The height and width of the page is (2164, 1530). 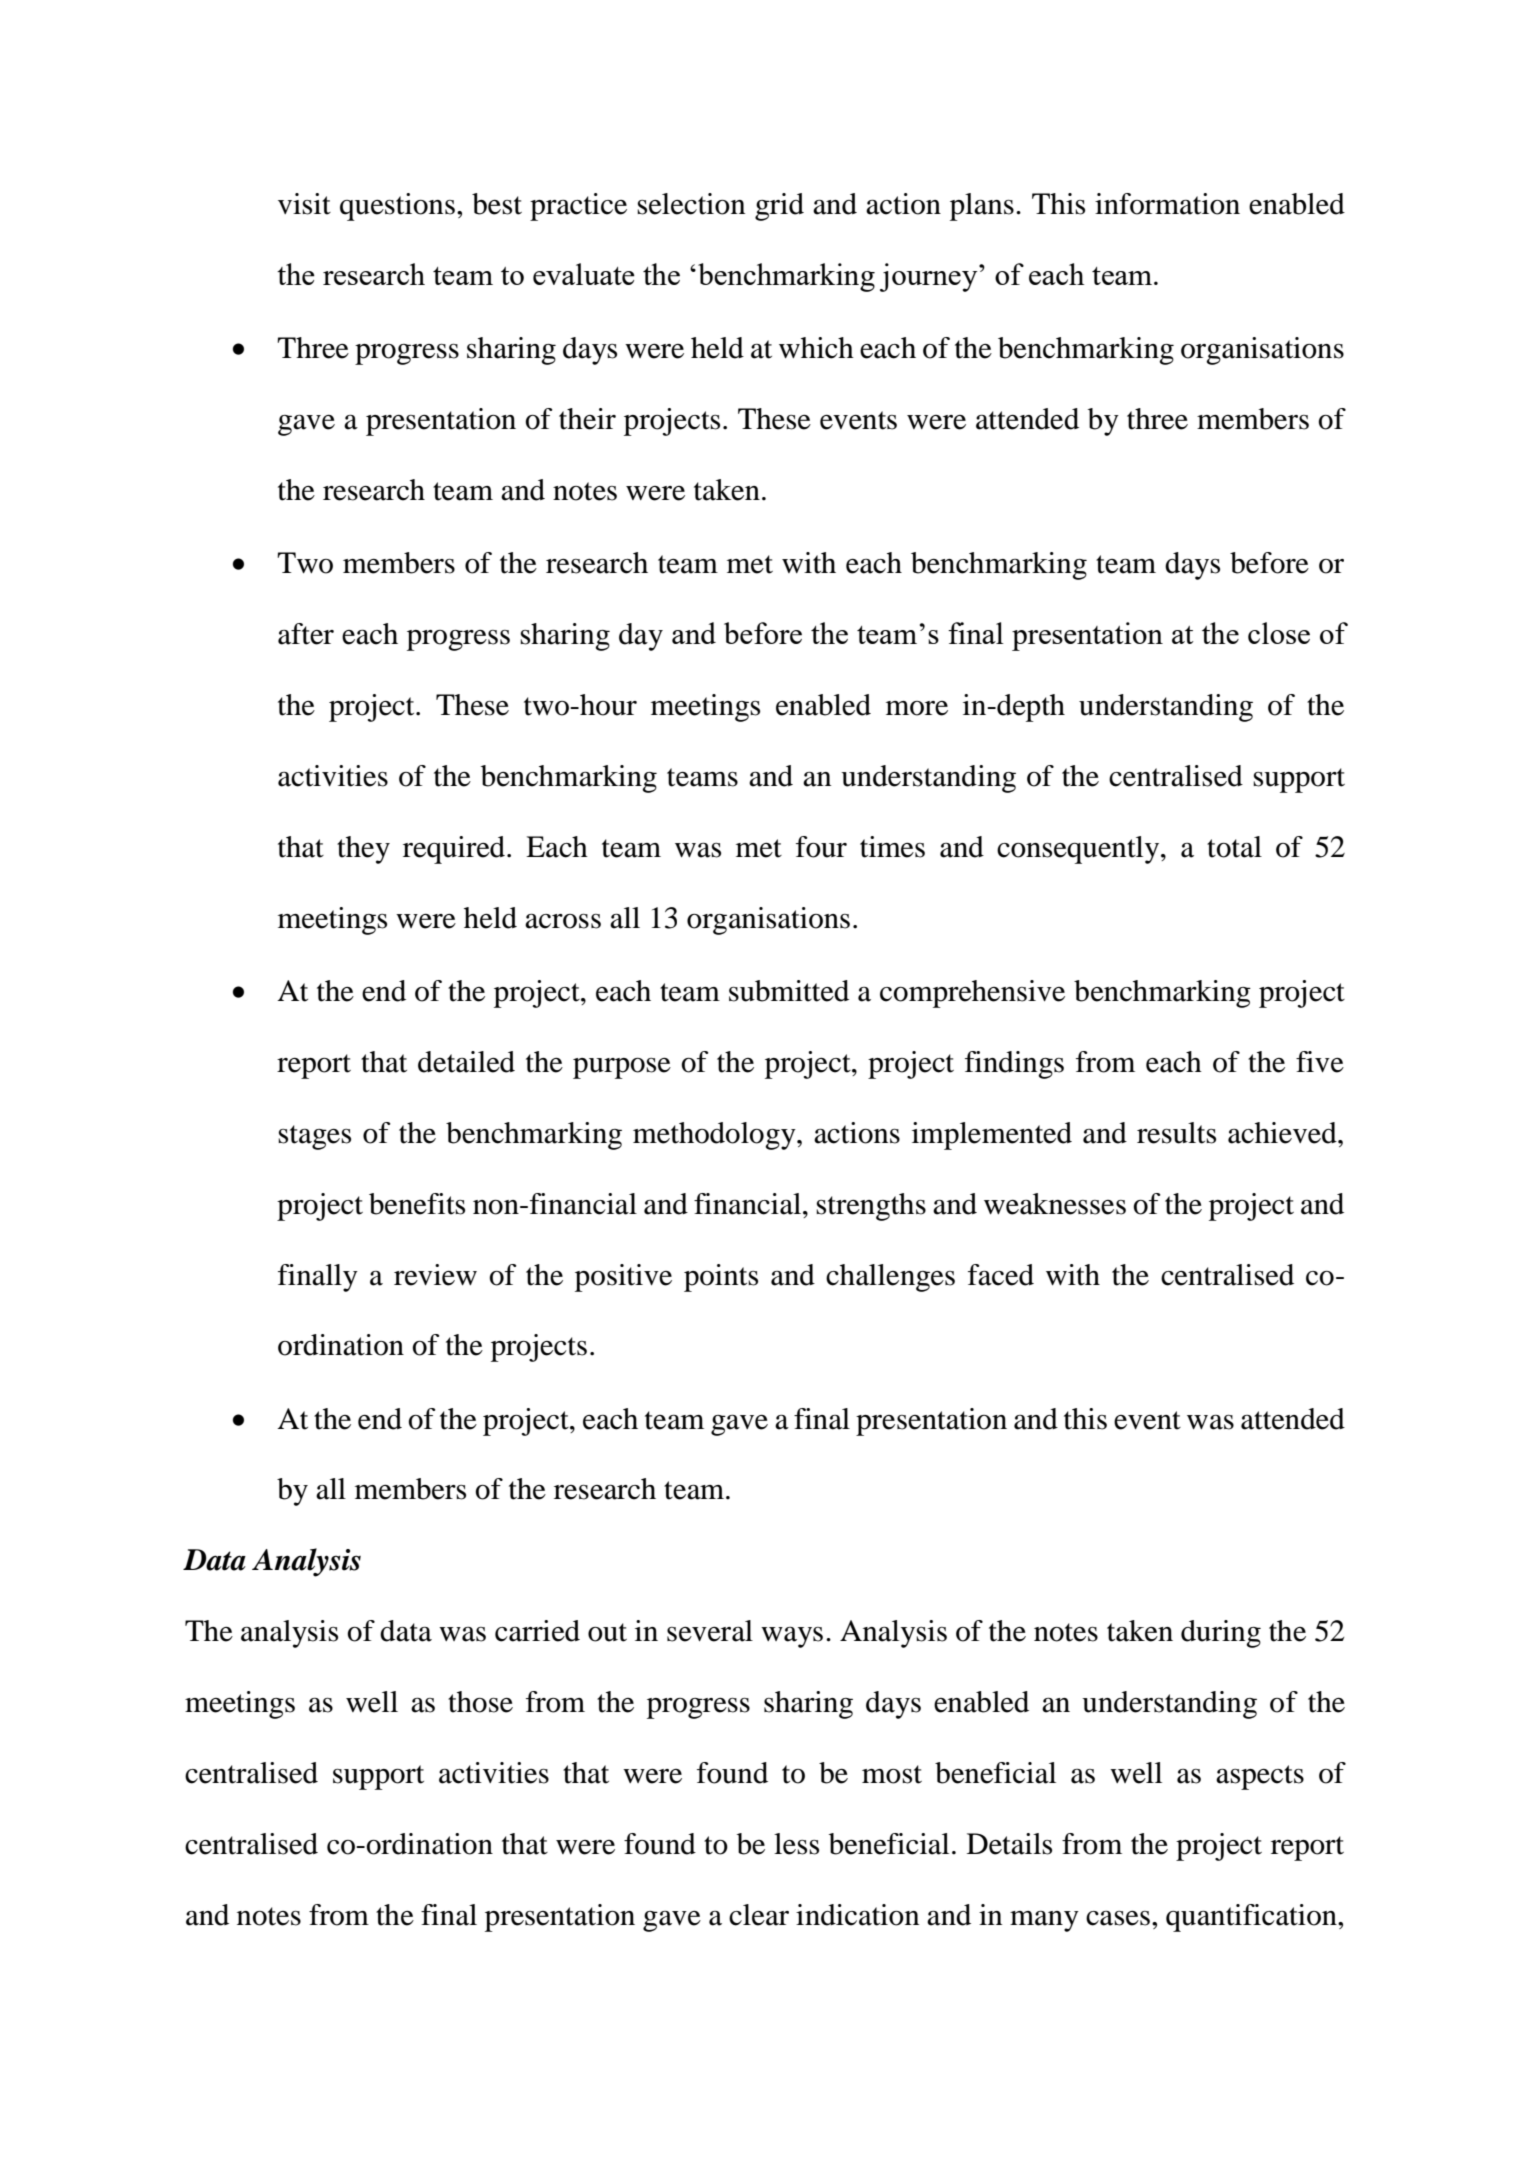 I want to click on grid, so click(x=779, y=207).
